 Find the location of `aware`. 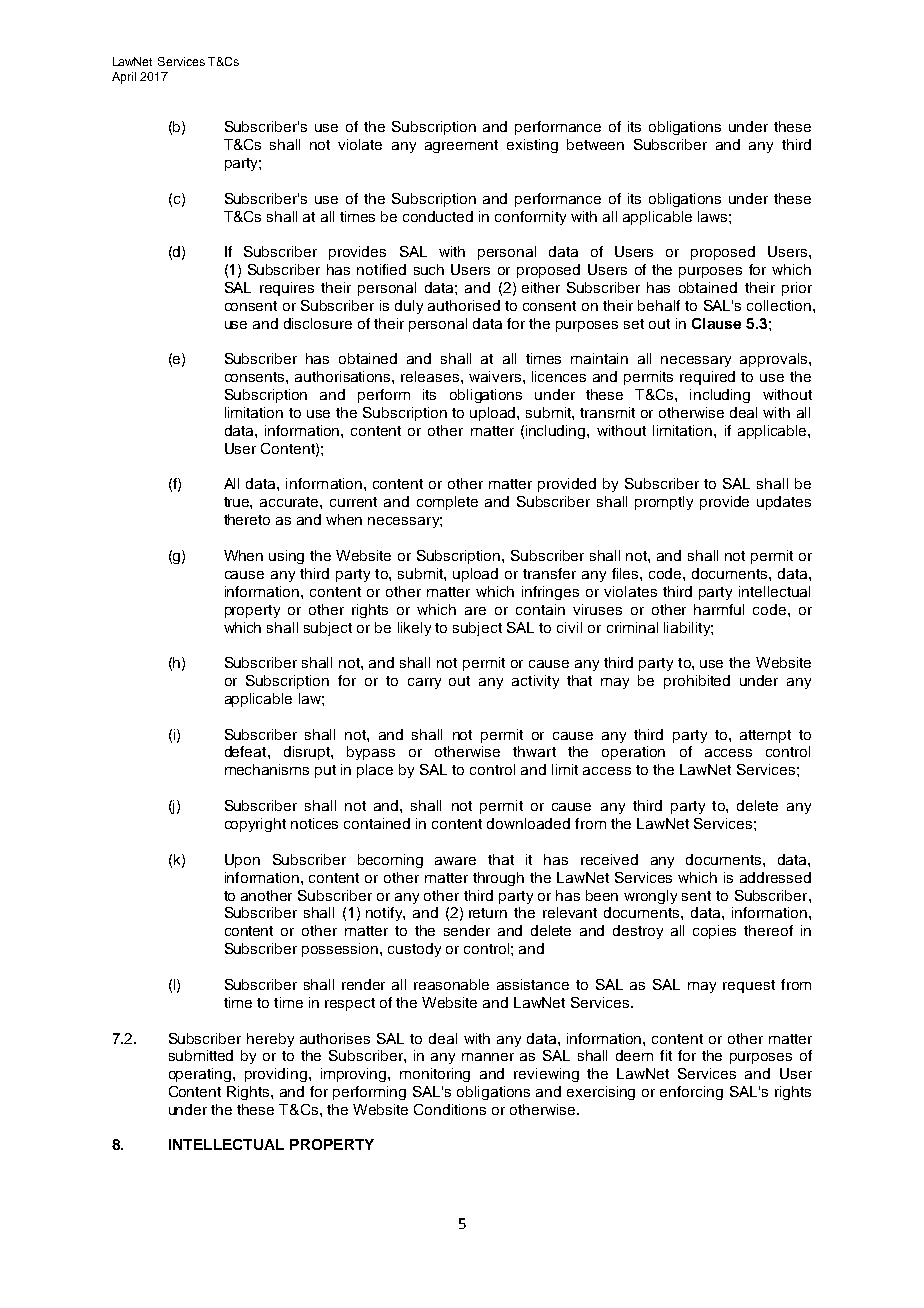

aware is located at coordinates (455, 861).
